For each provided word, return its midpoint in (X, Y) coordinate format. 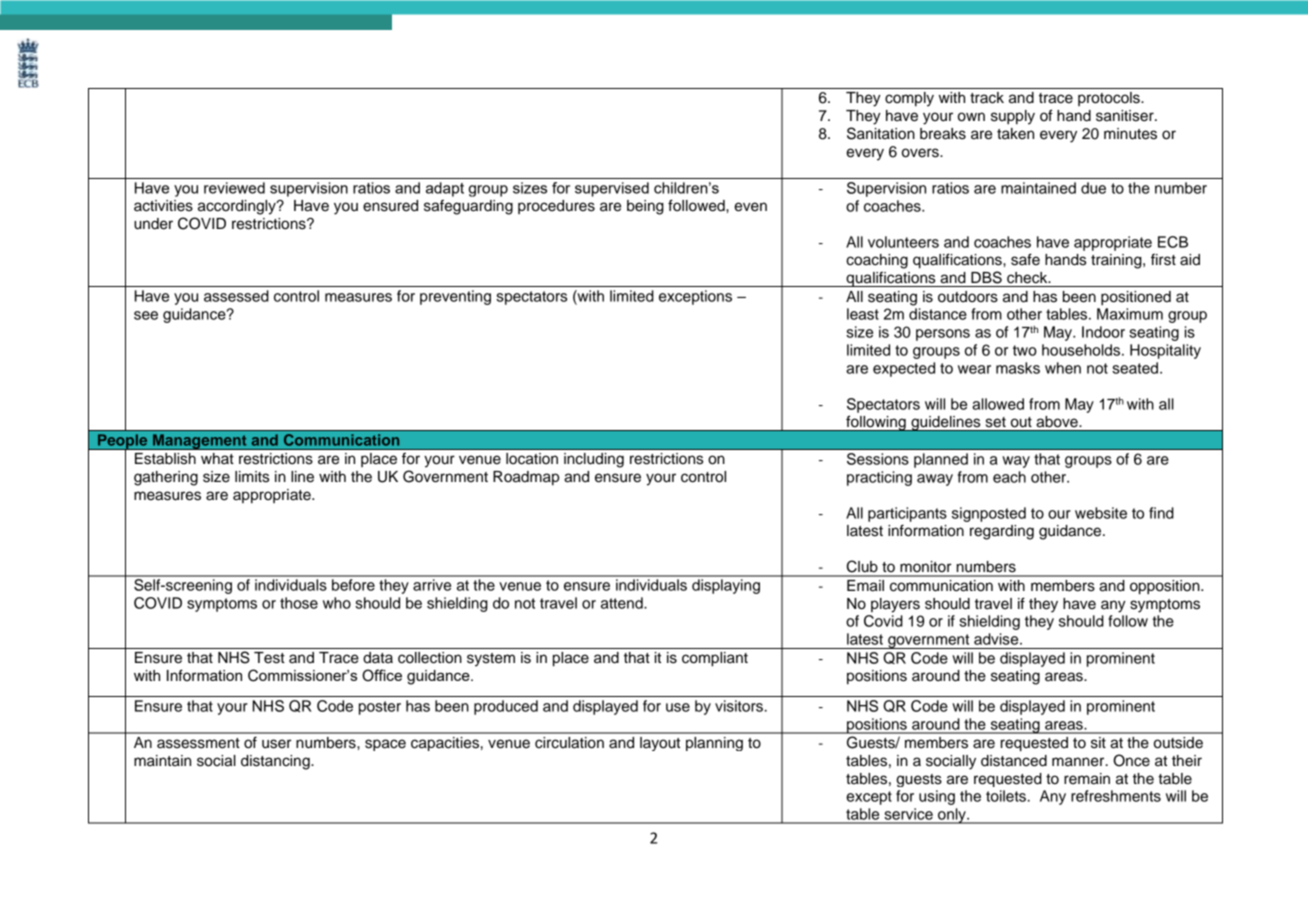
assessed (236, 296)
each (1009, 477)
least (863, 314)
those (299, 603)
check (1028, 278)
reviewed (234, 188)
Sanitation (881, 133)
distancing (276, 762)
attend (623, 603)
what (217, 459)
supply (1013, 117)
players (895, 605)
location (532, 459)
